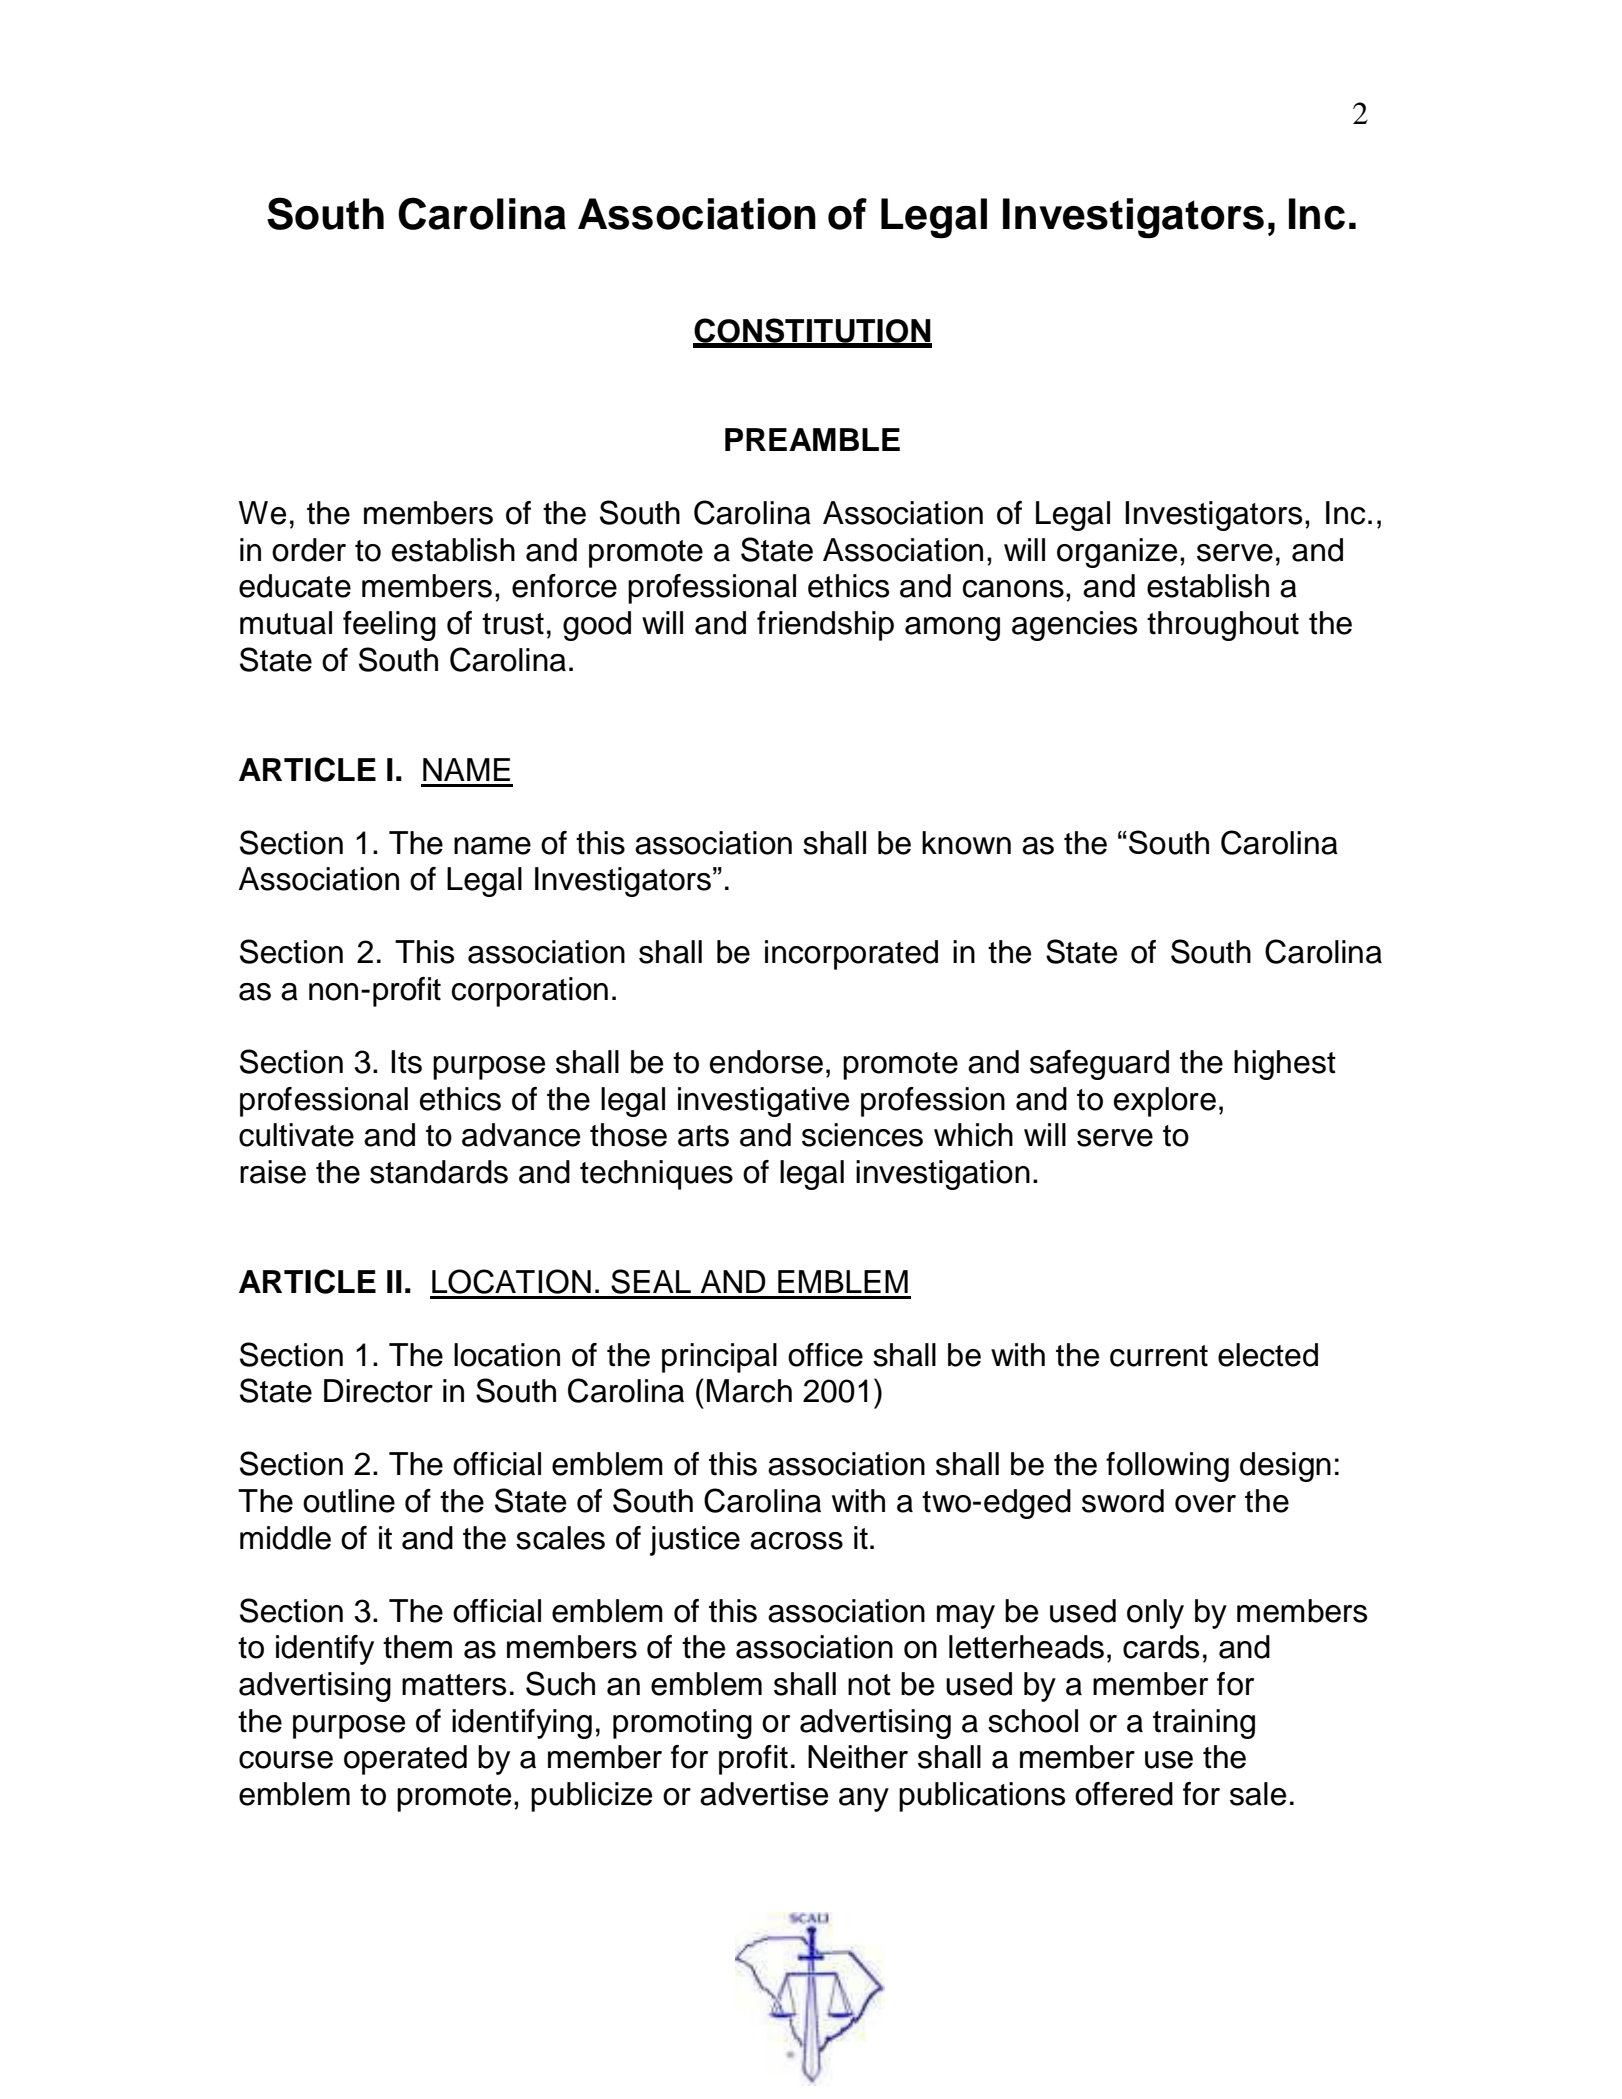 This page has width=1622, height=2099. What do you see at coordinates (812, 439) in the page?
I see `PREAMBLE` at bounding box center [812, 439].
